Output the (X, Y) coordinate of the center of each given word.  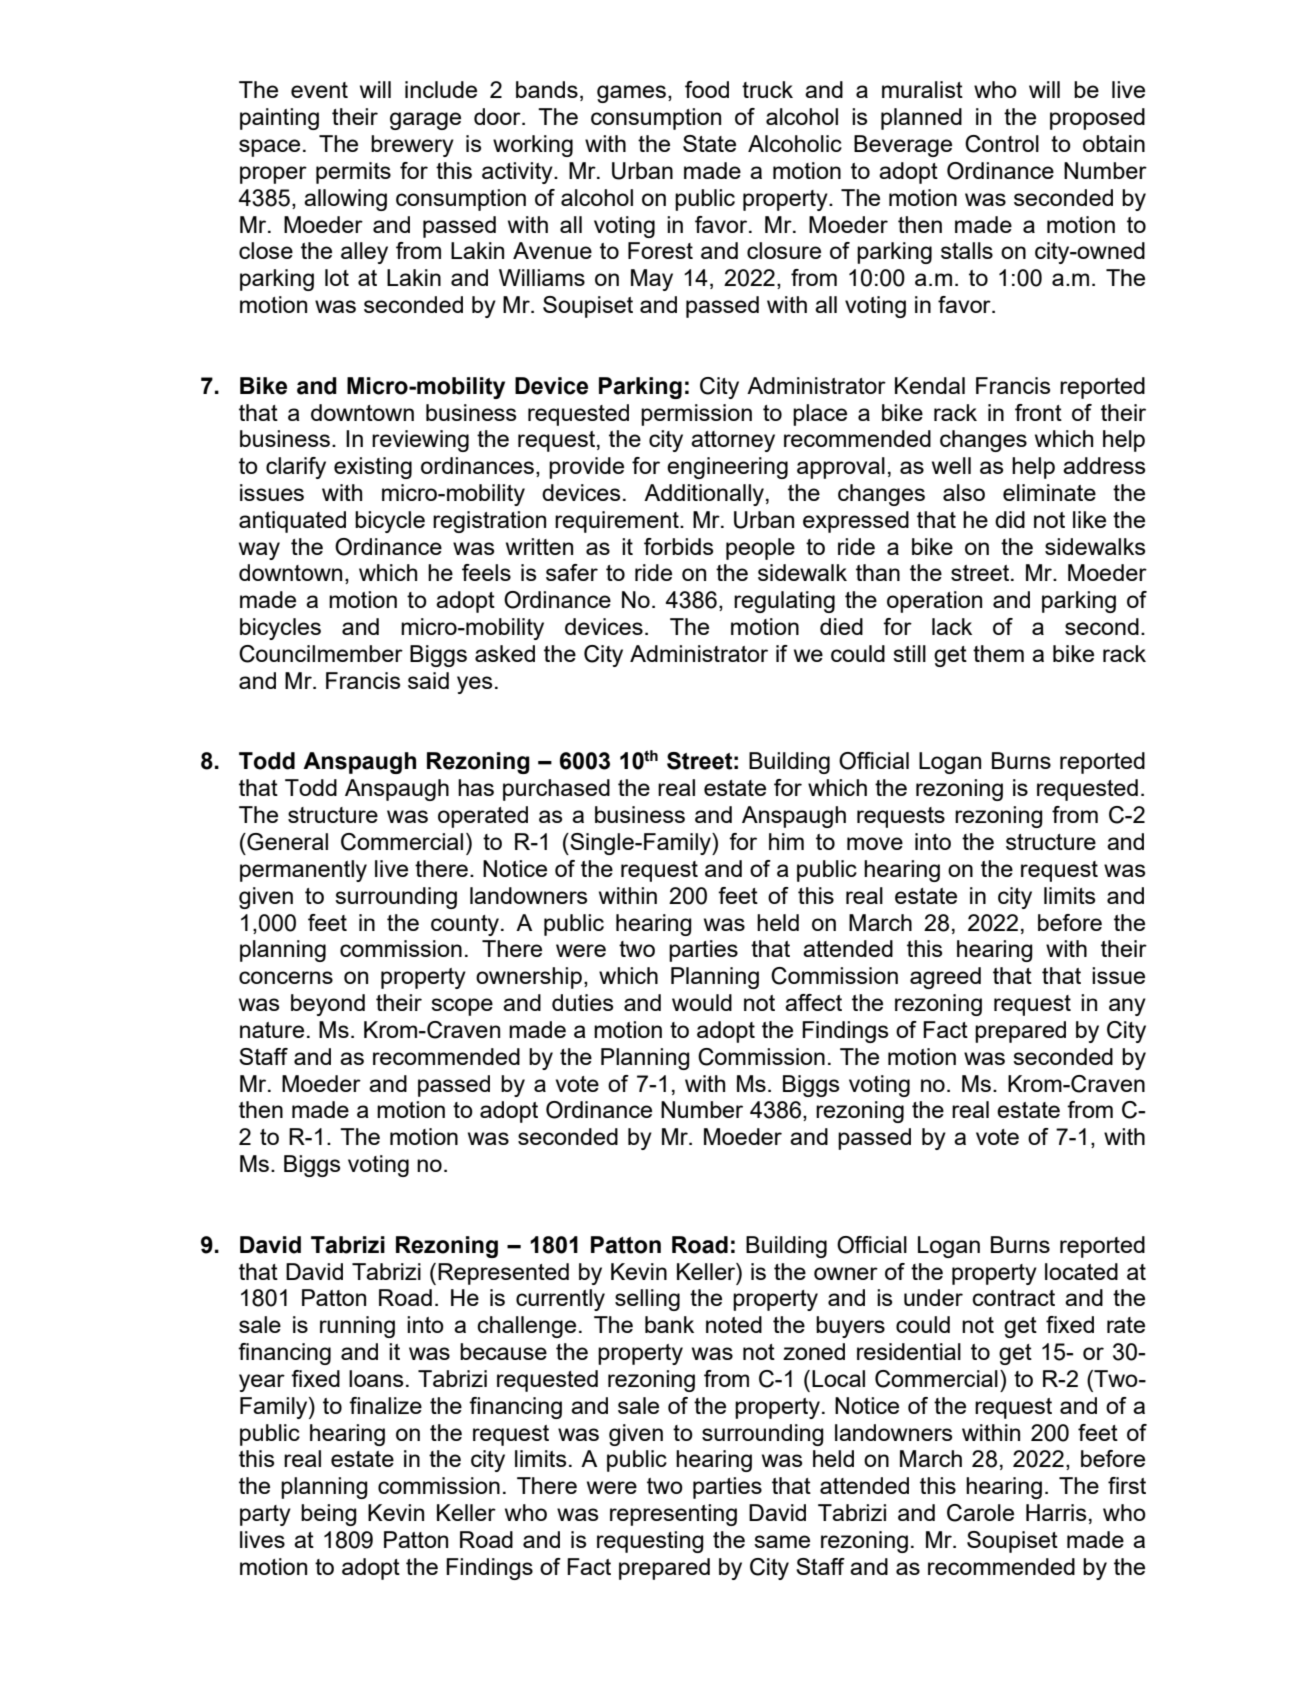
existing (373, 468)
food (707, 89)
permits (353, 173)
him (786, 841)
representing (673, 1515)
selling (647, 1300)
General (286, 842)
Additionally (704, 495)
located (1081, 1271)
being (329, 1515)
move (875, 843)
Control (1002, 144)
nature (272, 1030)
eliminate (1049, 492)
